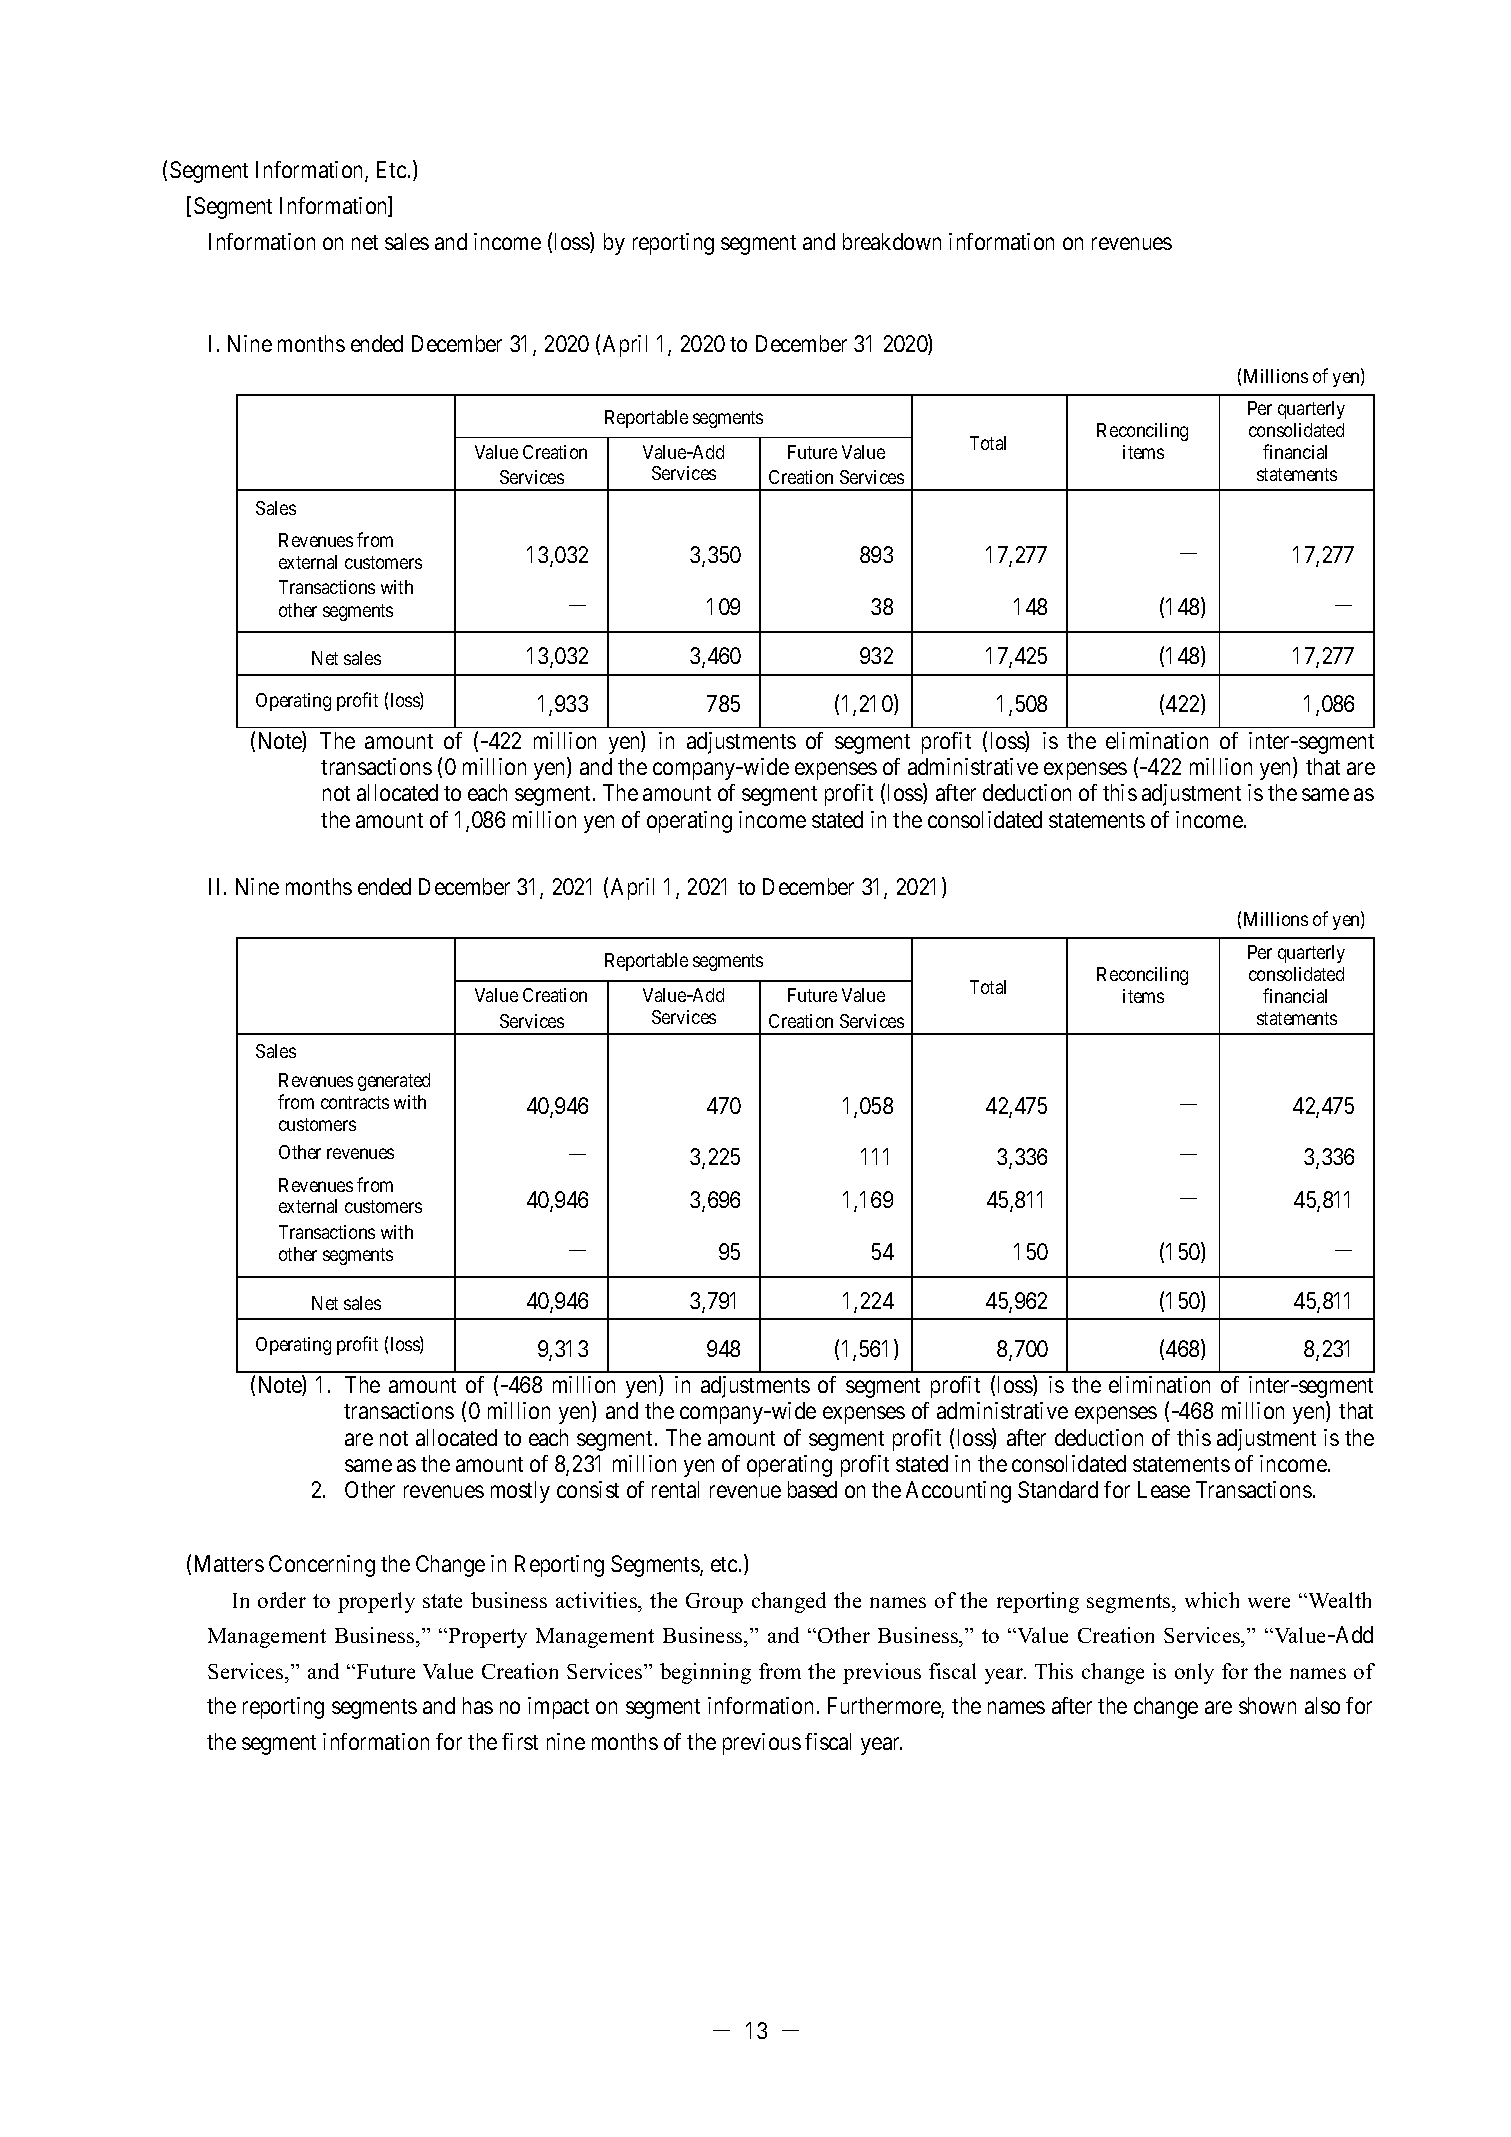 The height and width of the screenshot is (2137, 1511). What do you see at coordinates (1058, 1489) in the screenshot?
I see `Standard` at bounding box center [1058, 1489].
